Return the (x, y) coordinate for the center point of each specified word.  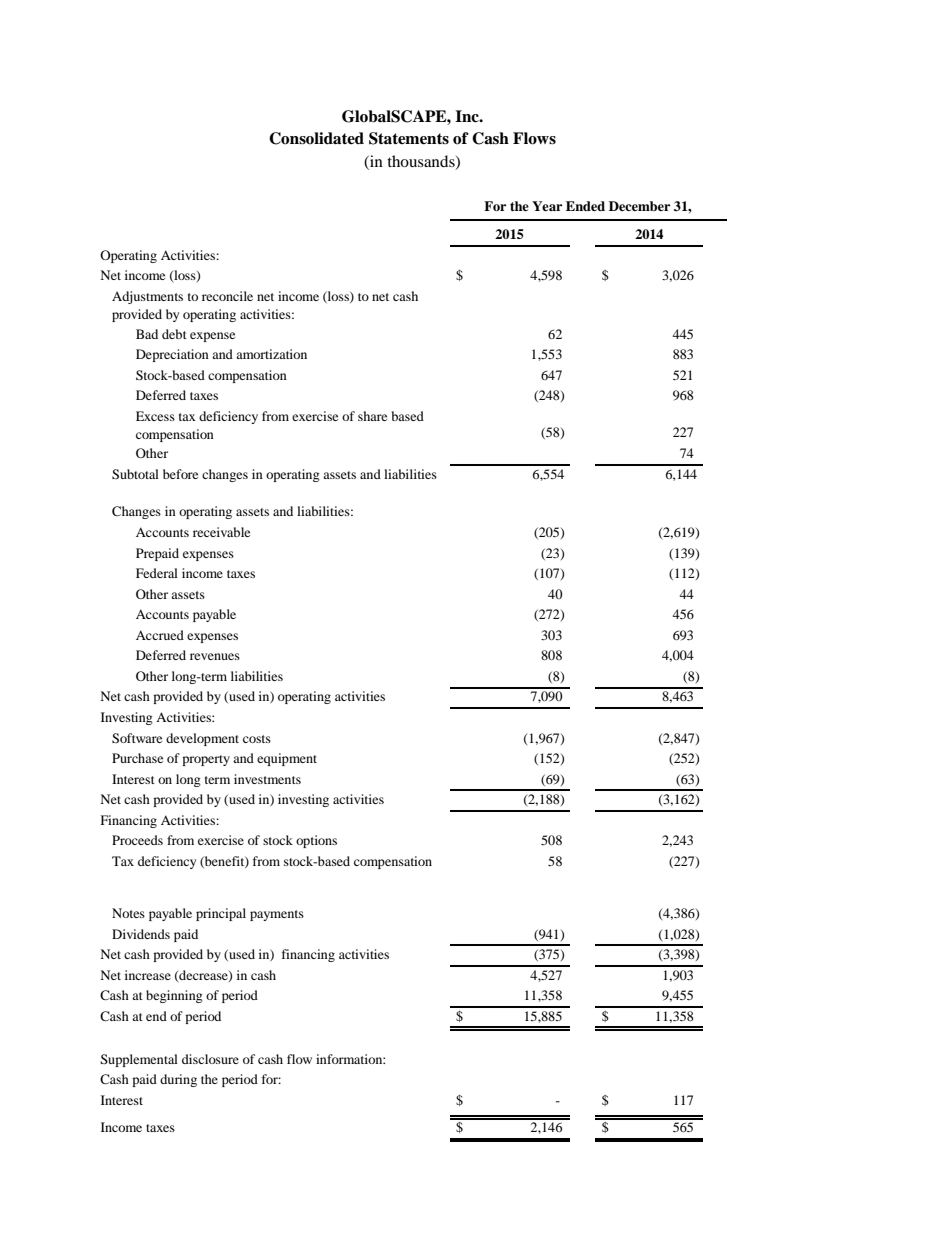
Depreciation (172, 355)
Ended (585, 206)
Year (547, 206)
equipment (287, 759)
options (316, 841)
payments (277, 915)
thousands (422, 162)
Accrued (160, 635)
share (372, 416)
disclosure (210, 1059)
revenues (215, 656)
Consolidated (316, 138)
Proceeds (137, 840)
